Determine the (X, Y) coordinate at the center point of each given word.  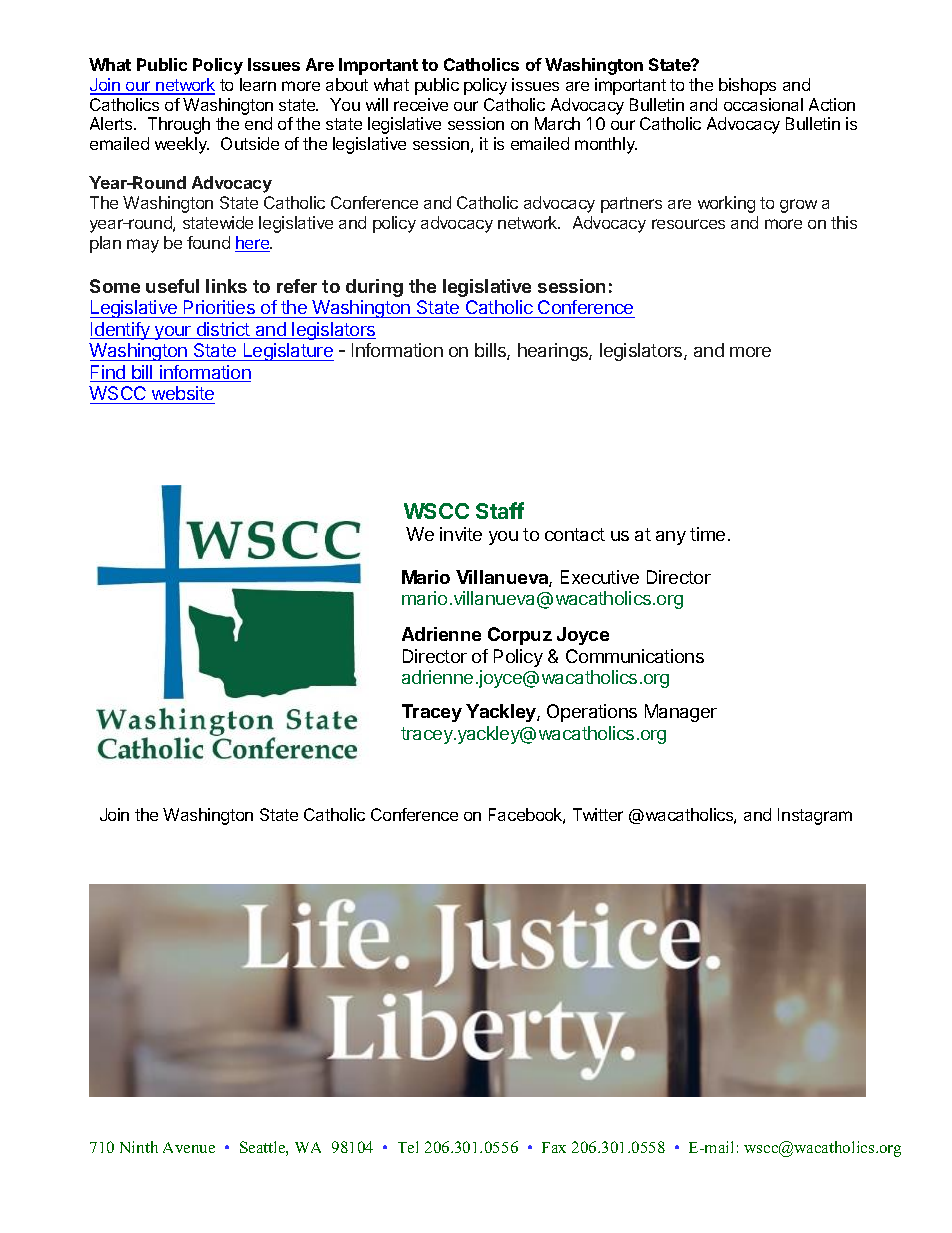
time (707, 534)
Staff (500, 510)
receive (421, 104)
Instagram (815, 816)
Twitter (598, 814)
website (183, 393)
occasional (763, 104)
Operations (592, 713)
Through (179, 125)
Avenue (189, 1147)
